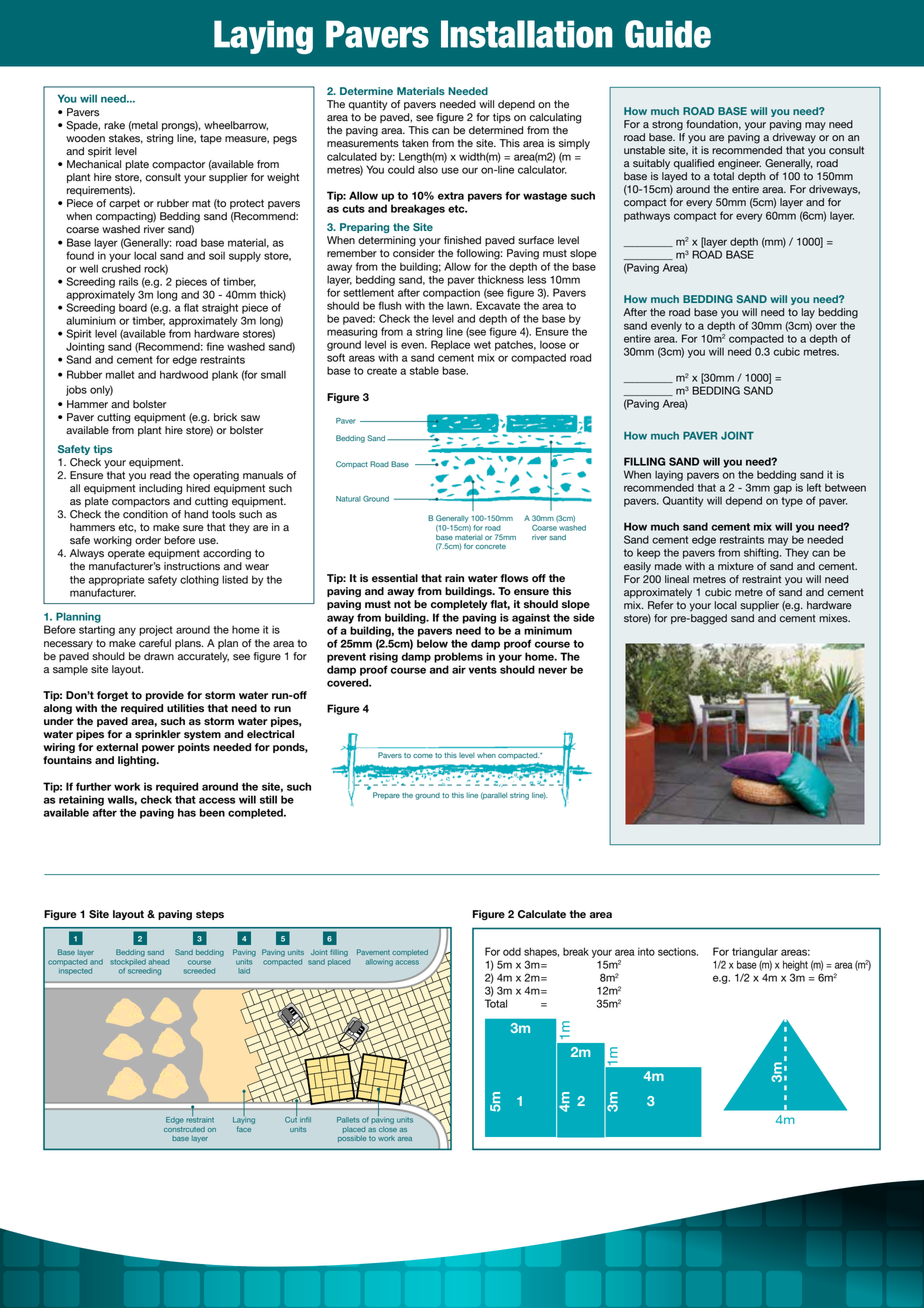 Image resolution: width=924 pixels, height=1308 pixels. I want to click on completely, so click(459, 605).
